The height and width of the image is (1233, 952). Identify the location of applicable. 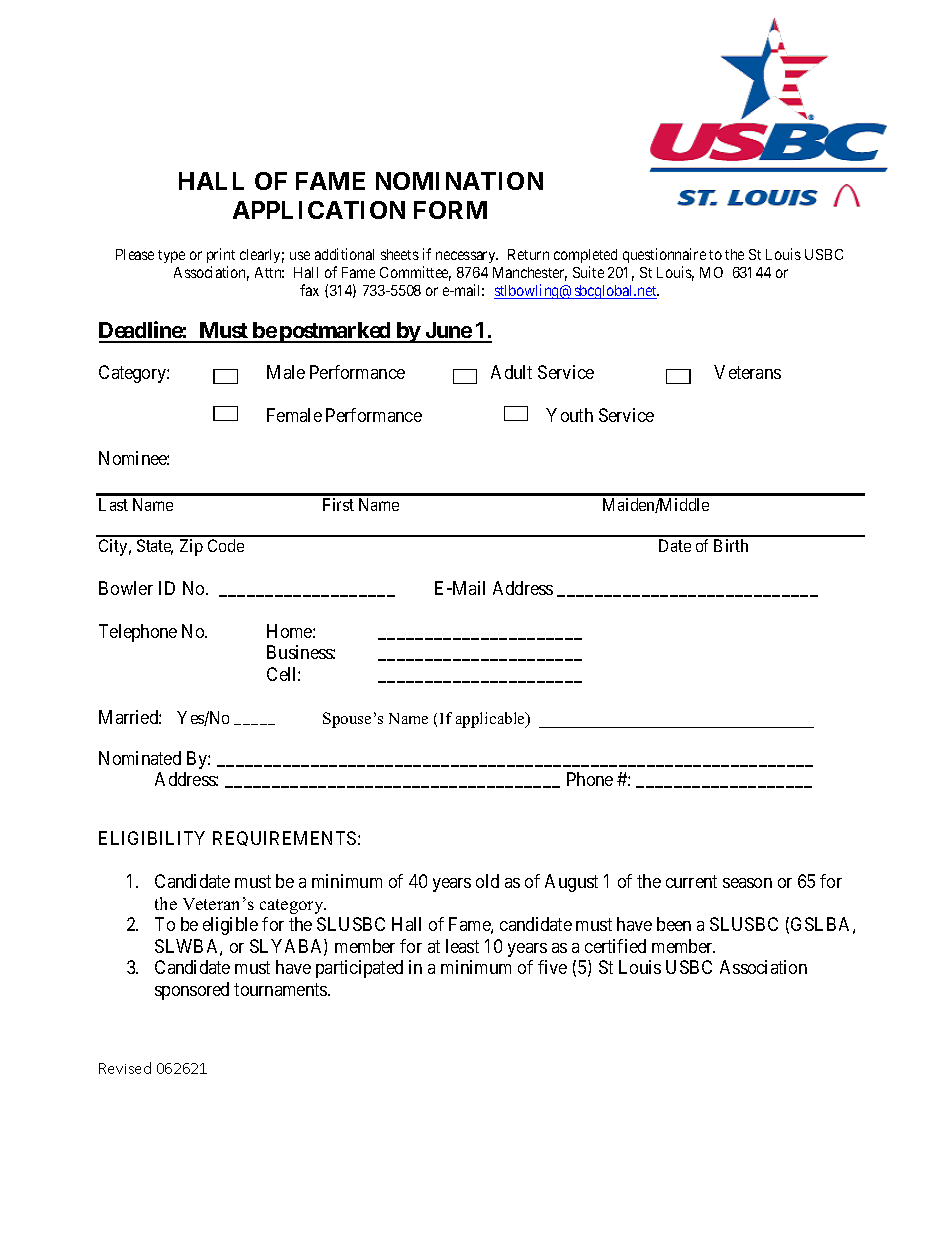
(492, 720).
